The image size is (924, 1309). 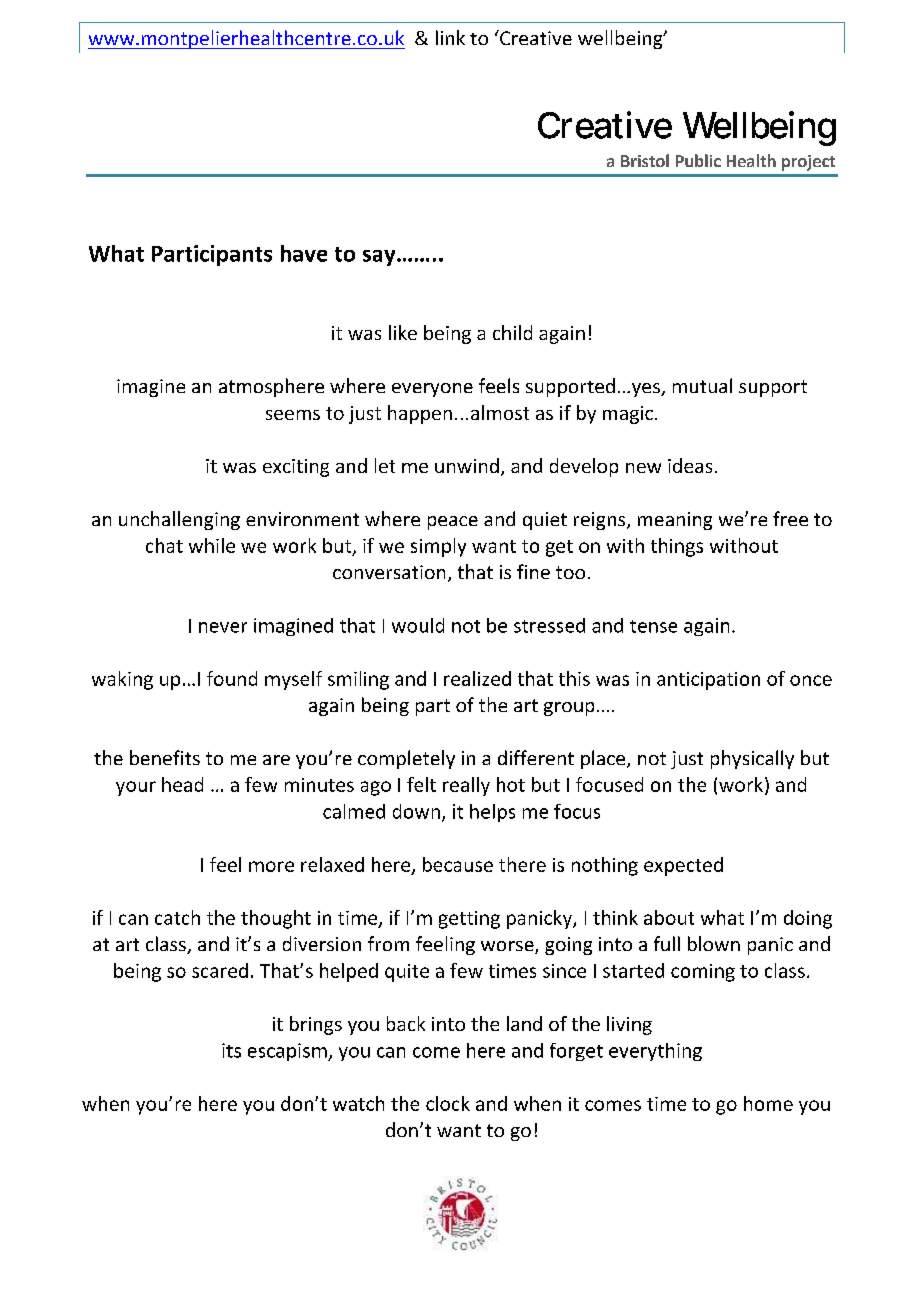 What do you see at coordinates (288, 1052) in the document?
I see `escapism` at bounding box center [288, 1052].
